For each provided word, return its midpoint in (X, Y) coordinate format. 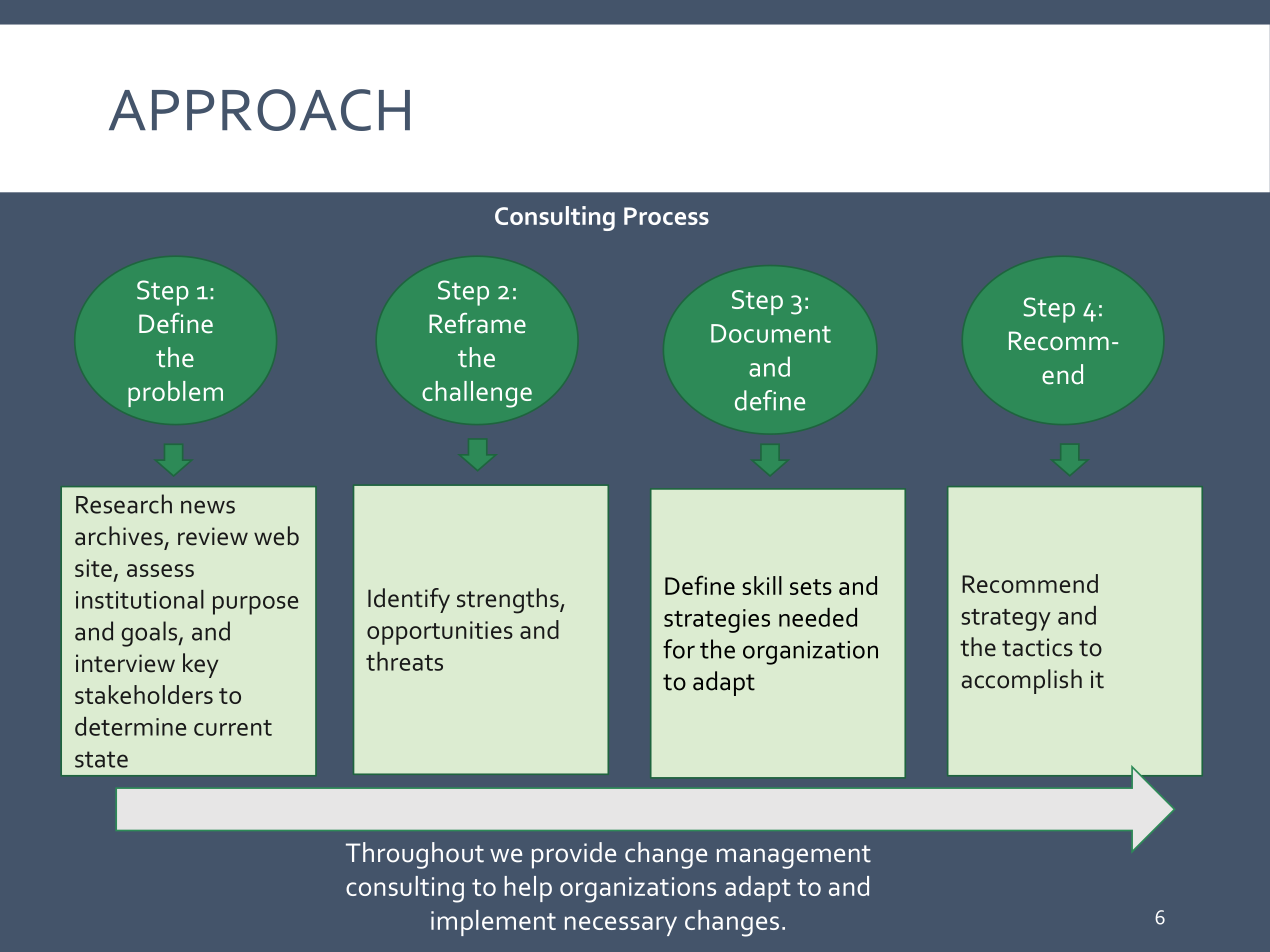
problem (175, 394)
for (679, 649)
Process (666, 216)
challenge (477, 394)
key (200, 665)
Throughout (415, 855)
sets (811, 587)
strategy (1006, 620)
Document (771, 333)
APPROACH (259, 110)
